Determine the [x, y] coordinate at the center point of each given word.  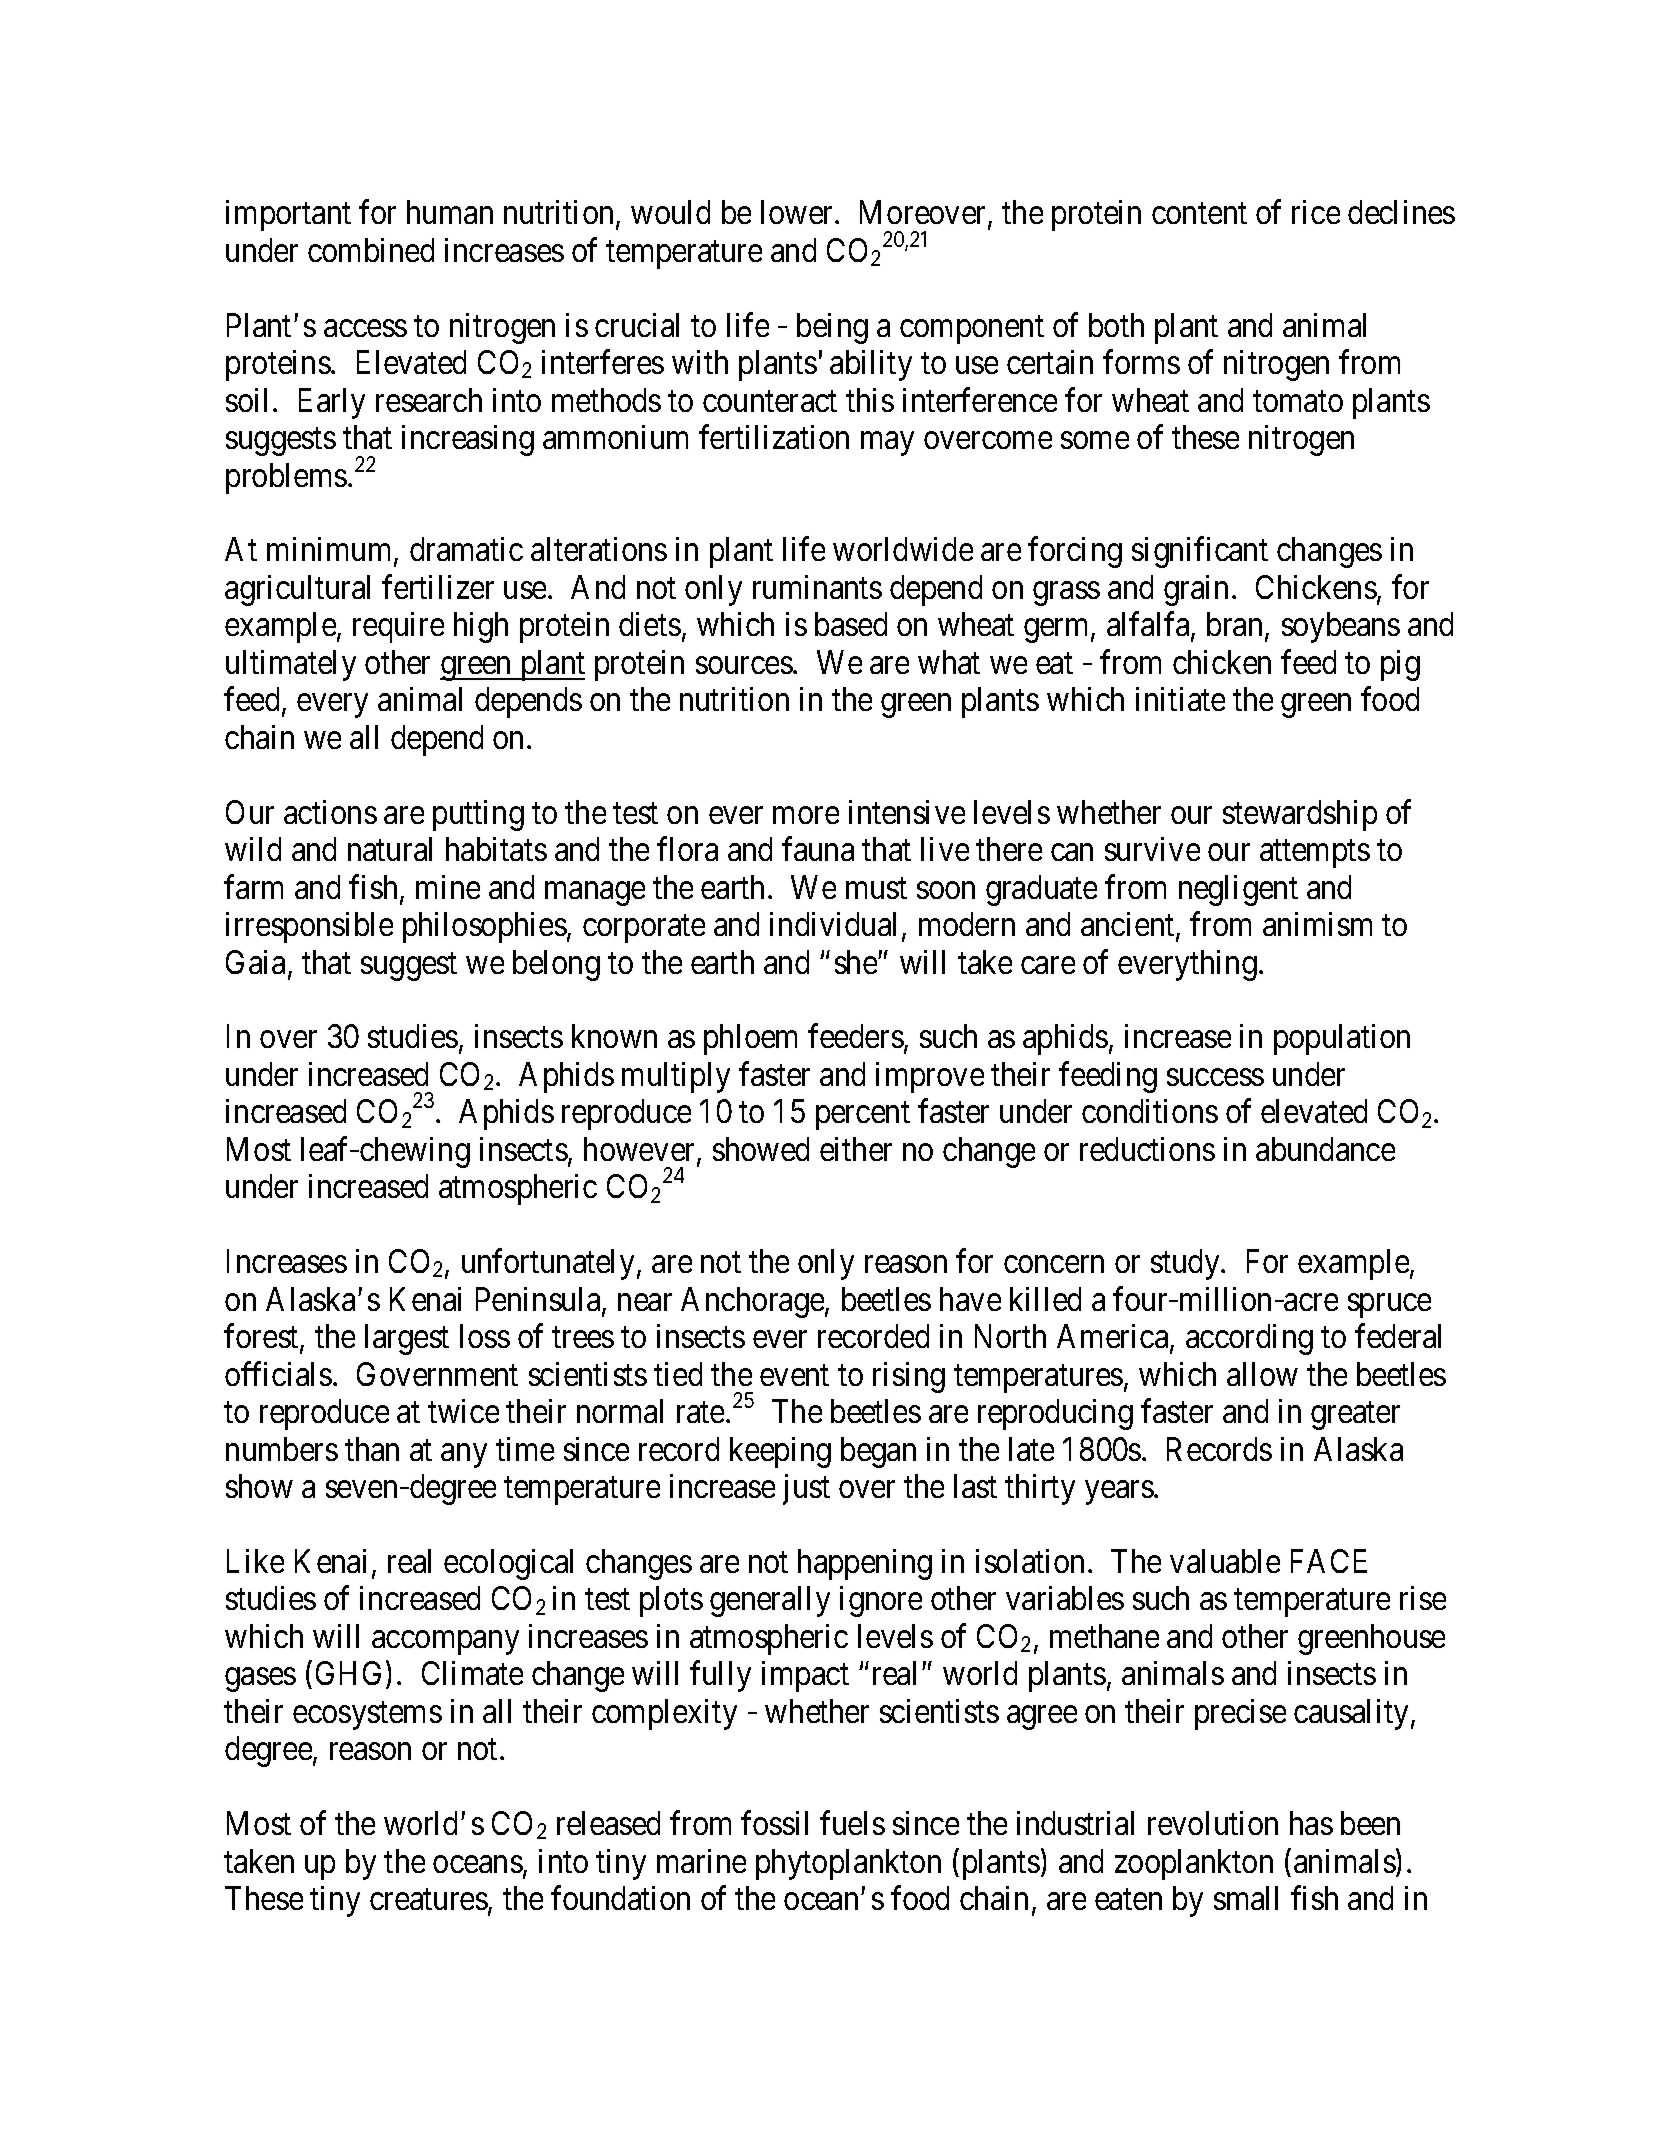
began [878, 1452]
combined [371, 250]
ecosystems [367, 1716]
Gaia [257, 963]
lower [798, 212]
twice [463, 1411]
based [851, 624]
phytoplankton [848, 1864]
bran [1236, 626]
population [1342, 1039]
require [398, 627]
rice [1316, 212]
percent [863, 1116]
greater [1355, 1416]
